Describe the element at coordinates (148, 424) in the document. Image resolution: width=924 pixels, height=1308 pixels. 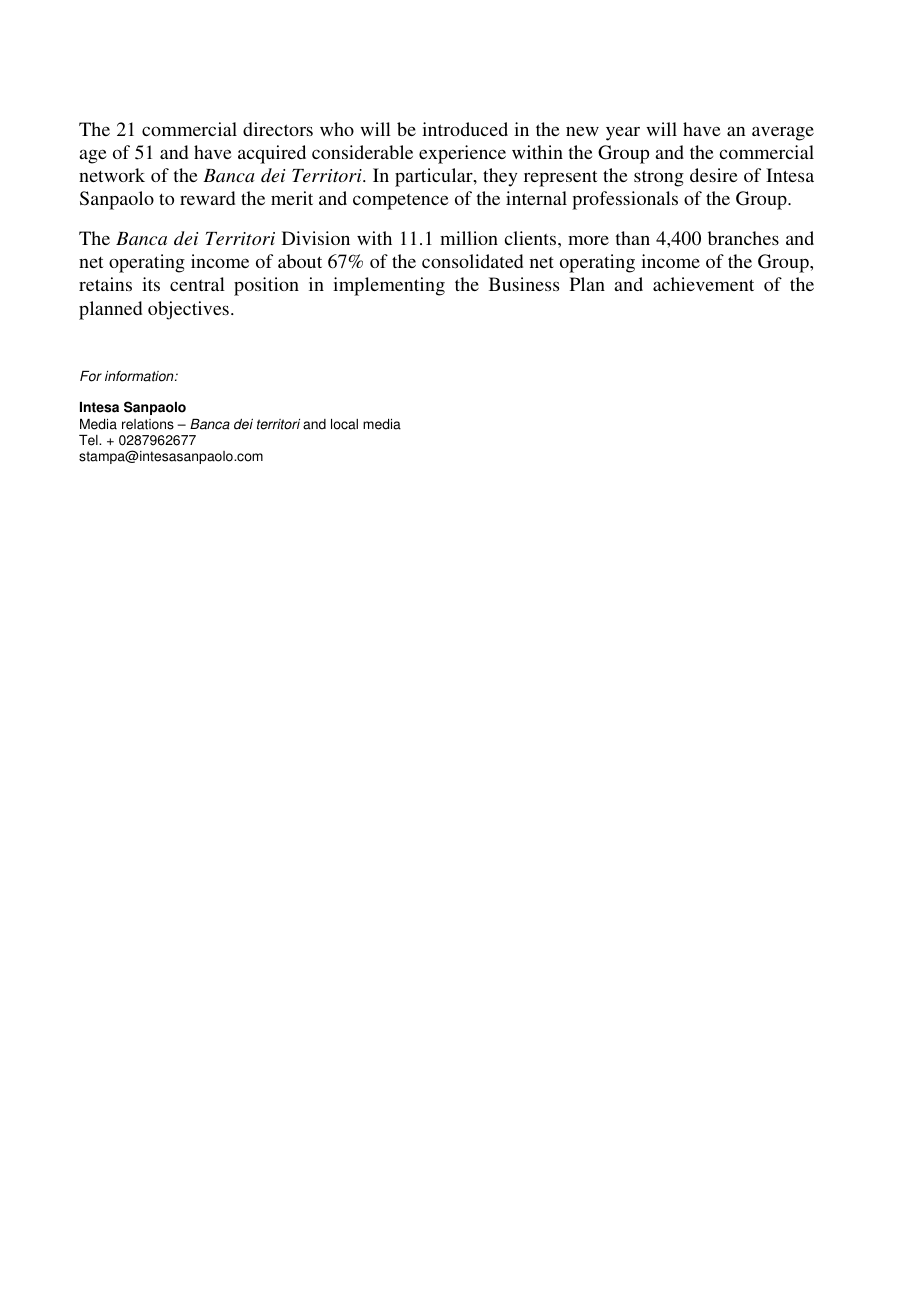
I see `relations` at that location.
